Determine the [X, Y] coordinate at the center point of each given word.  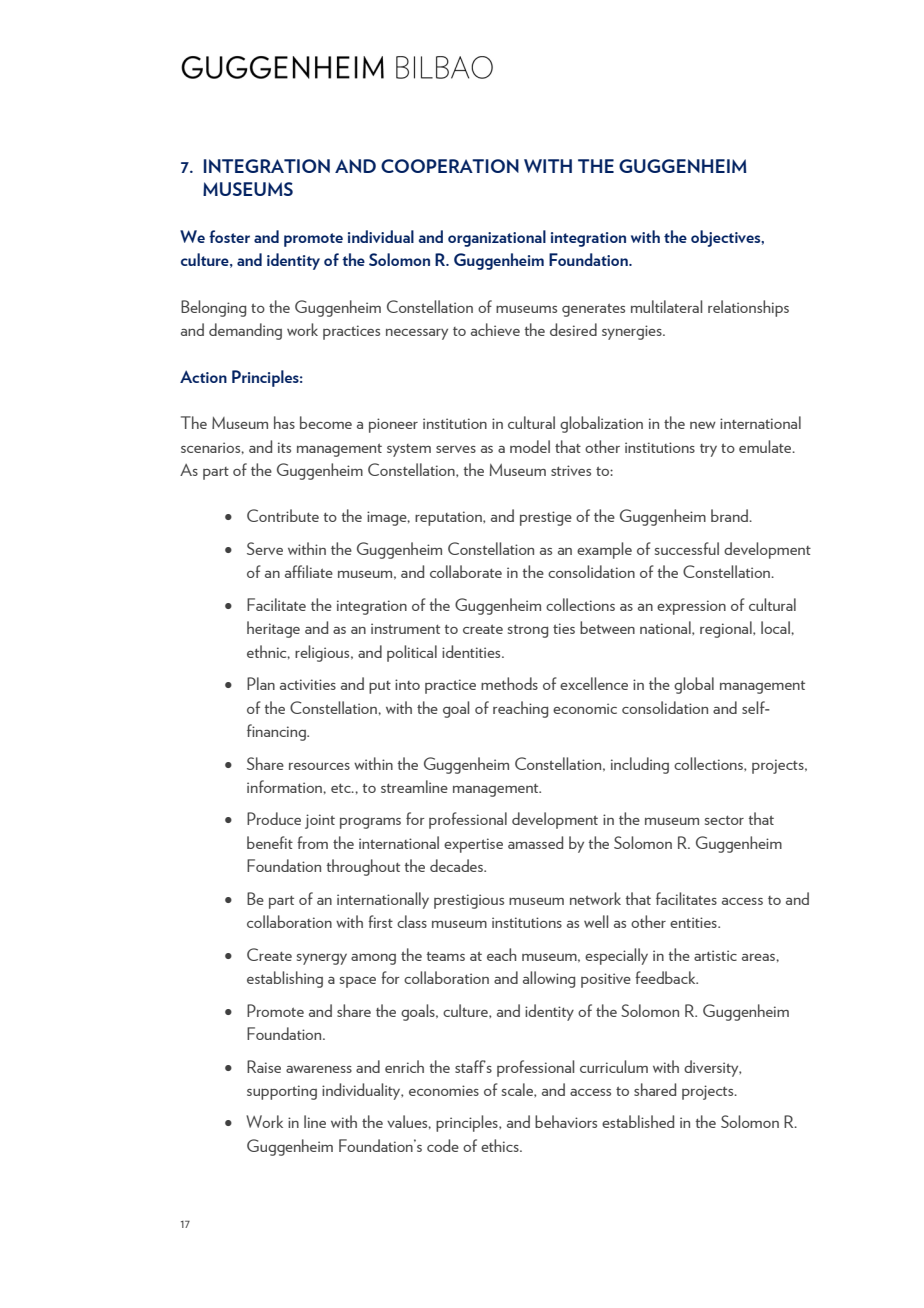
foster [229, 236]
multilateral [666, 306]
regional [727, 629]
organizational [497, 238]
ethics [501, 1145]
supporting [282, 1092]
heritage [273, 629]
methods [509, 683]
